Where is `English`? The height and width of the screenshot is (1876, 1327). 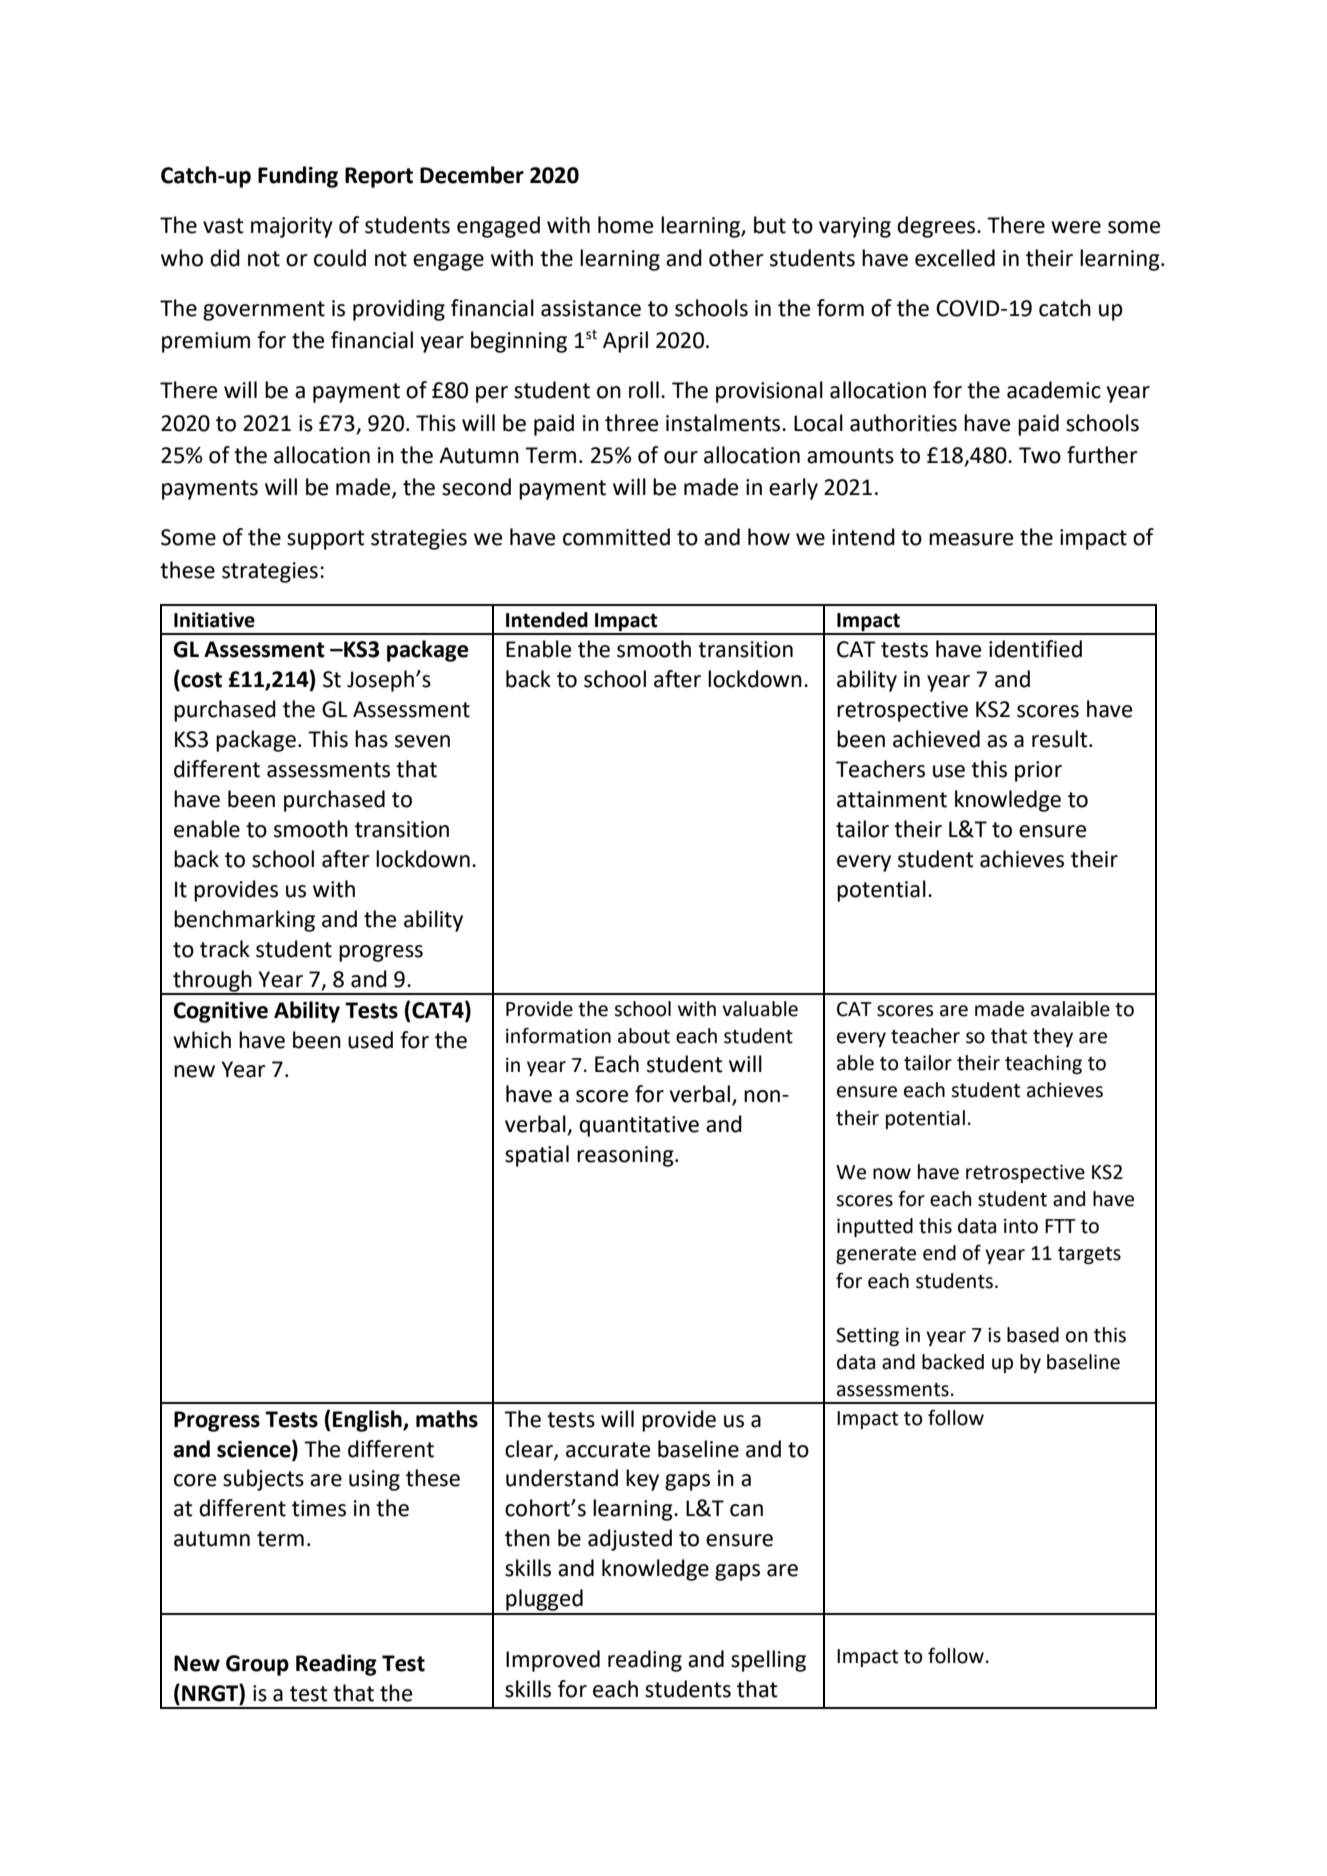
English is located at coordinates (368, 1421).
